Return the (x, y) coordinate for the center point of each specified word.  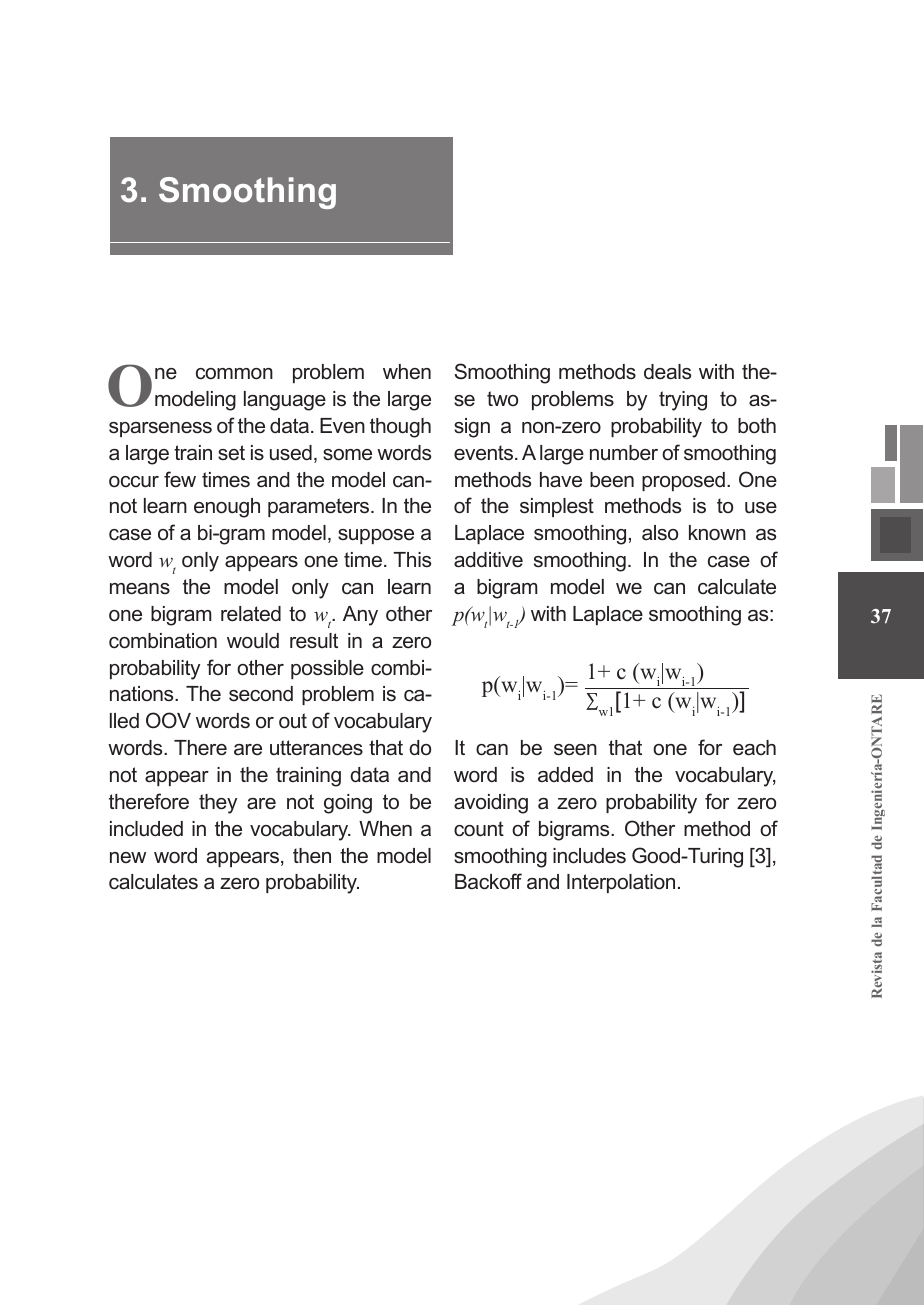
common (234, 374)
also (660, 533)
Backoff (488, 881)
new (128, 857)
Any (360, 616)
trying (683, 401)
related (251, 614)
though (400, 428)
